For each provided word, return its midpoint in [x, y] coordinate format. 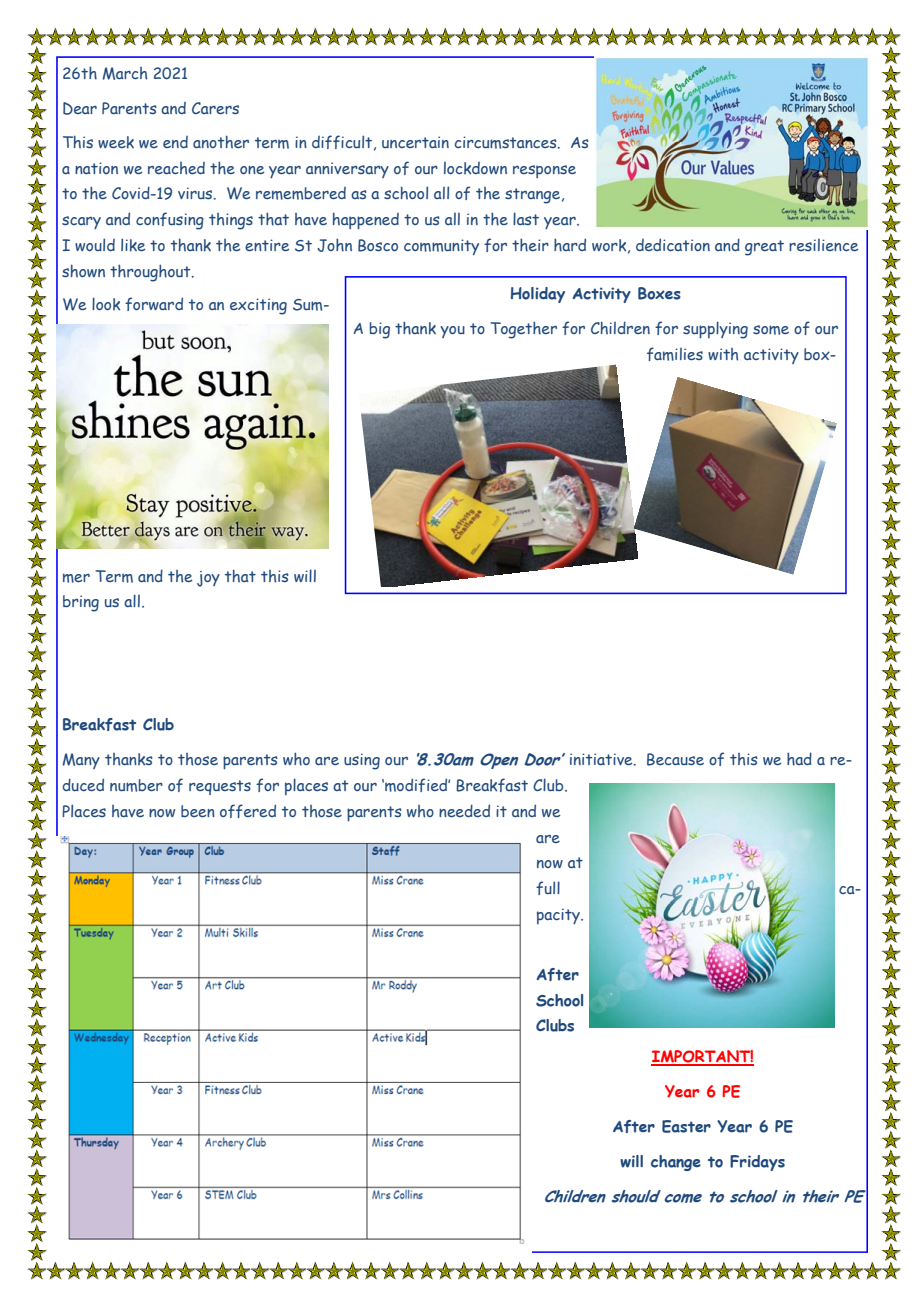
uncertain [415, 142]
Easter [686, 1126]
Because [675, 759]
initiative [602, 759]
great [764, 248]
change [676, 1163]
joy [208, 579]
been [198, 811]
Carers [215, 108]
